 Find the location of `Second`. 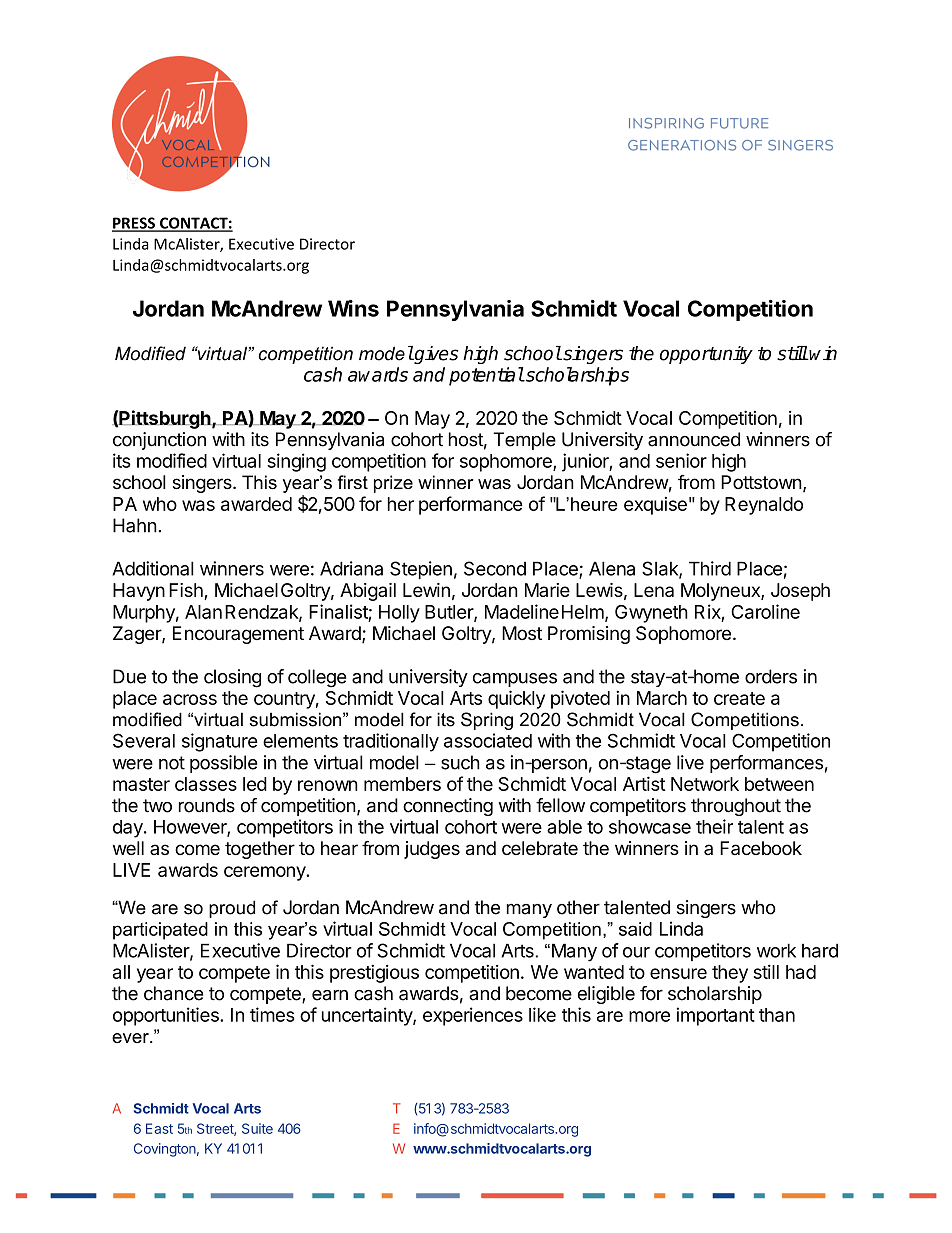

Second is located at coordinates (495, 568).
